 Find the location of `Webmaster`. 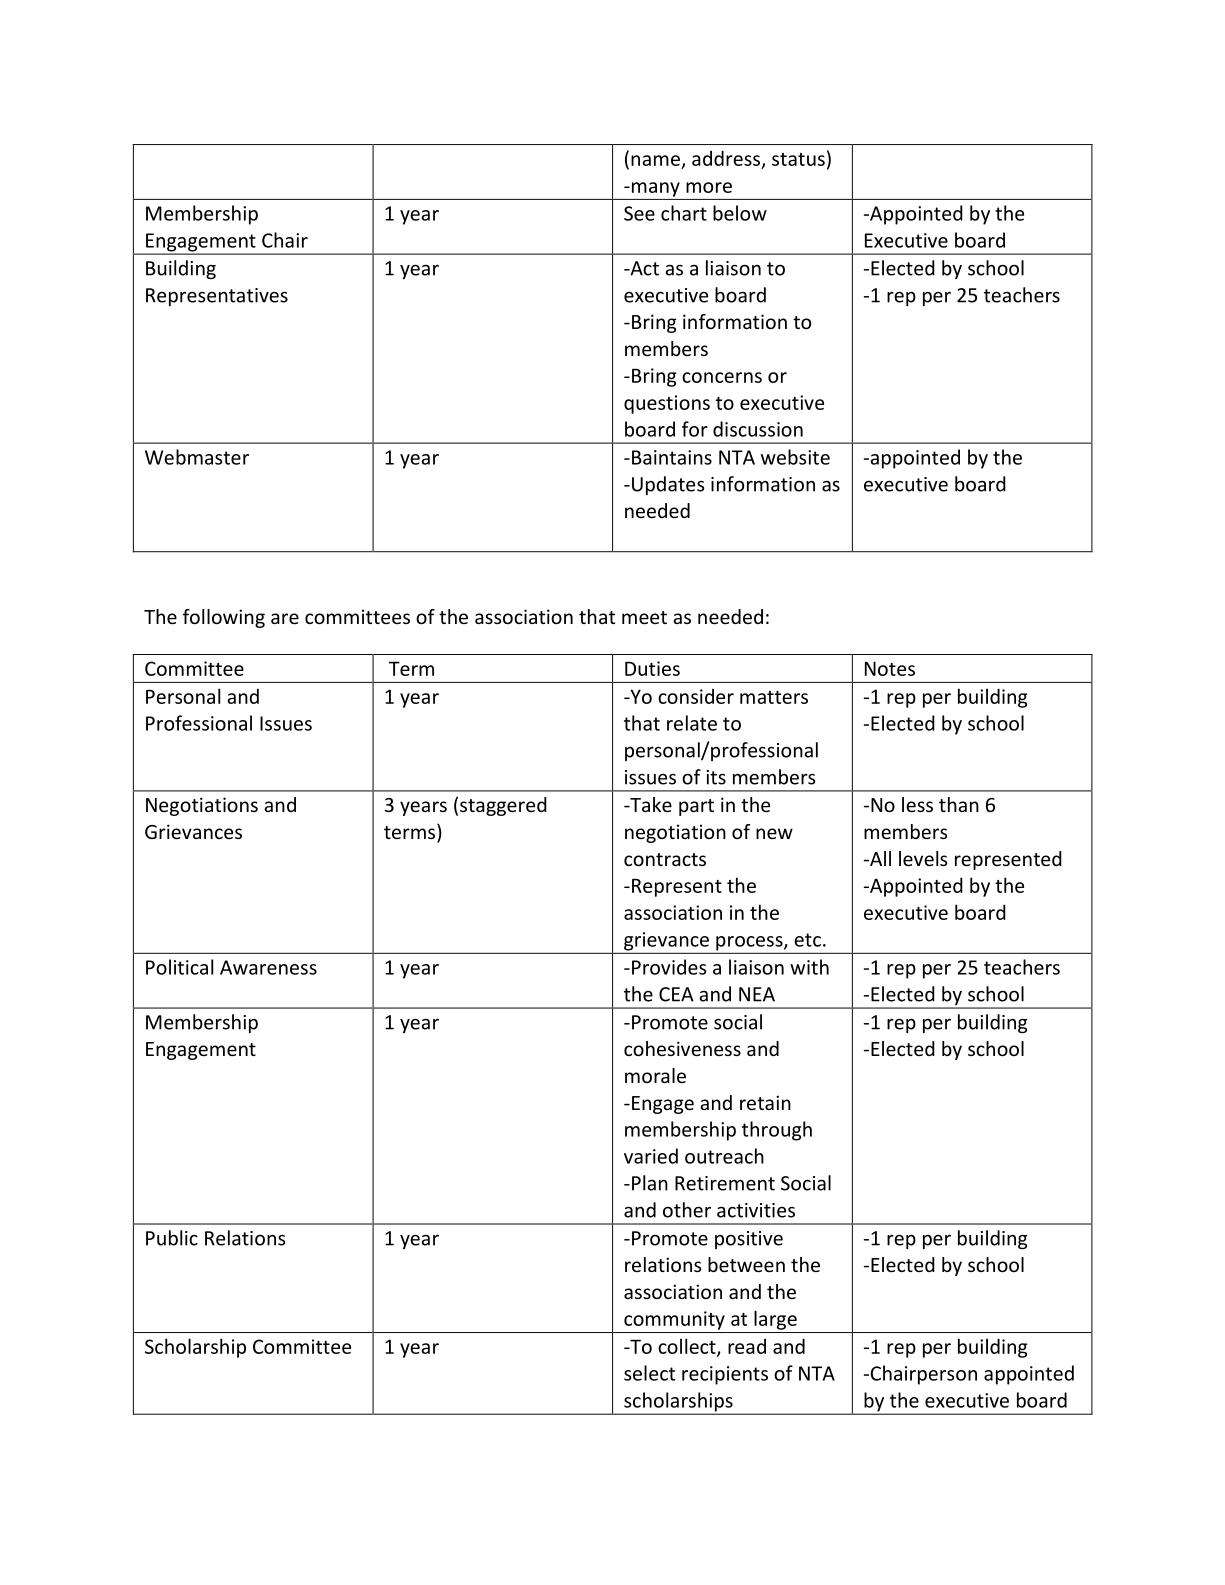

Webmaster is located at coordinates (197, 457).
